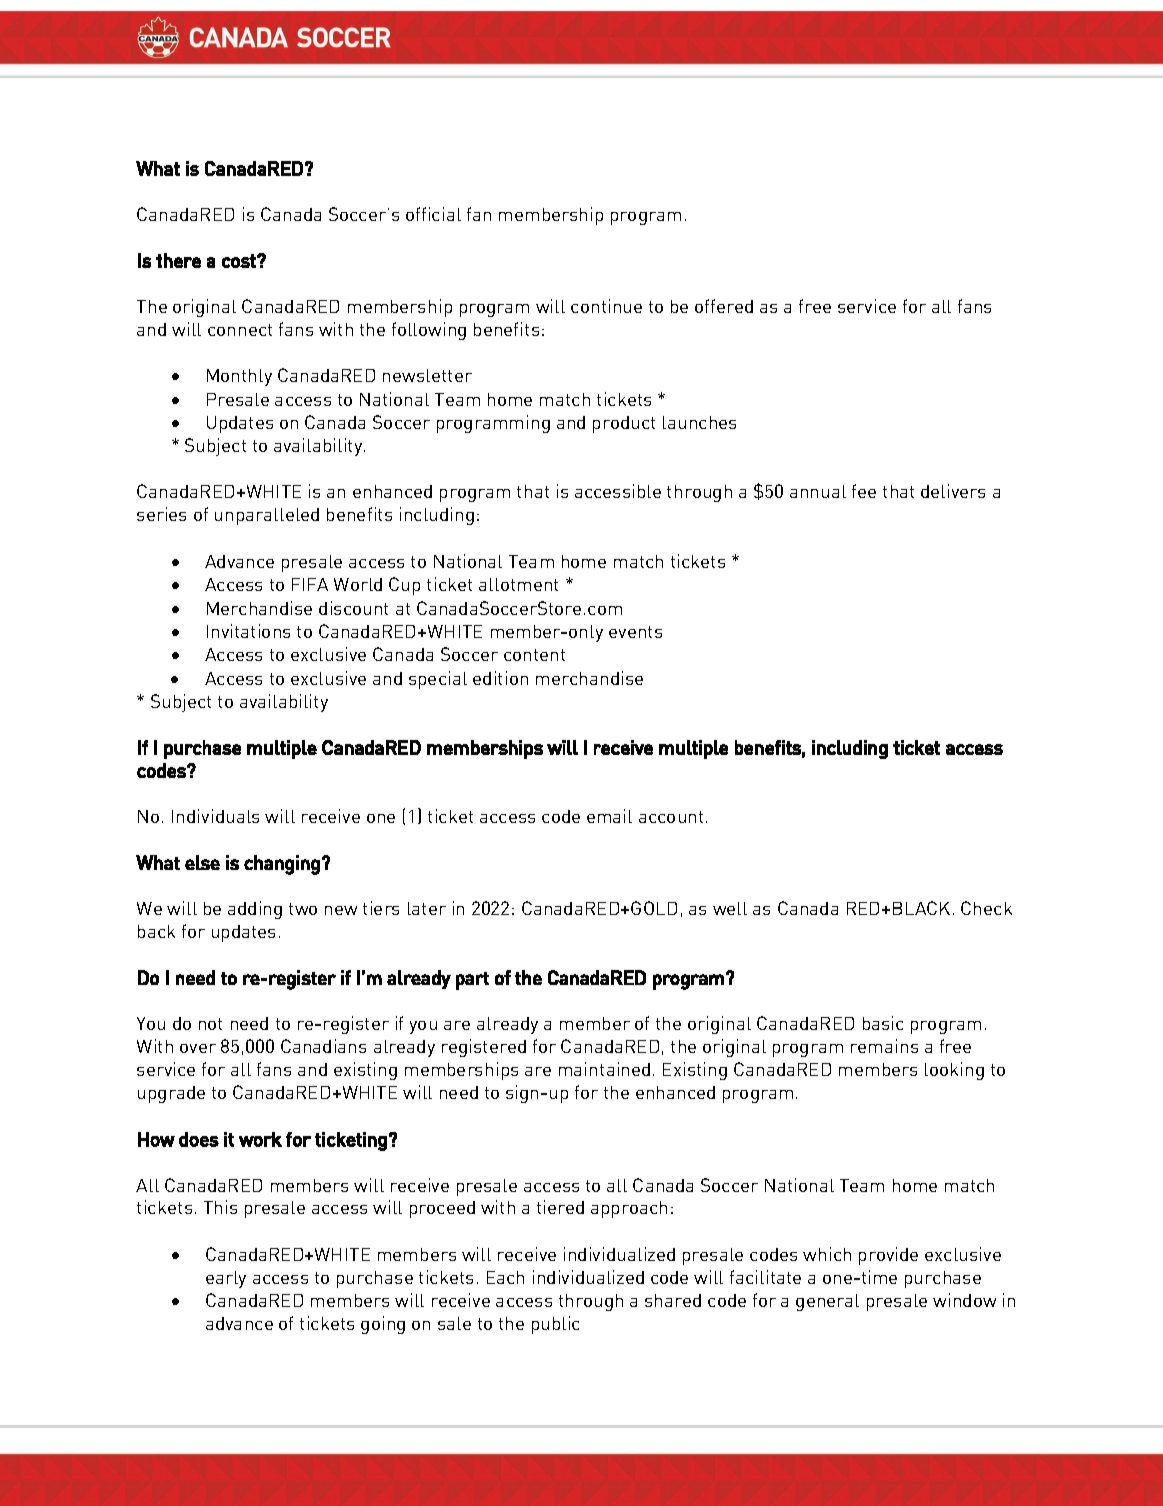 The image size is (1163, 1506). I want to click on allotment, so click(518, 584).
